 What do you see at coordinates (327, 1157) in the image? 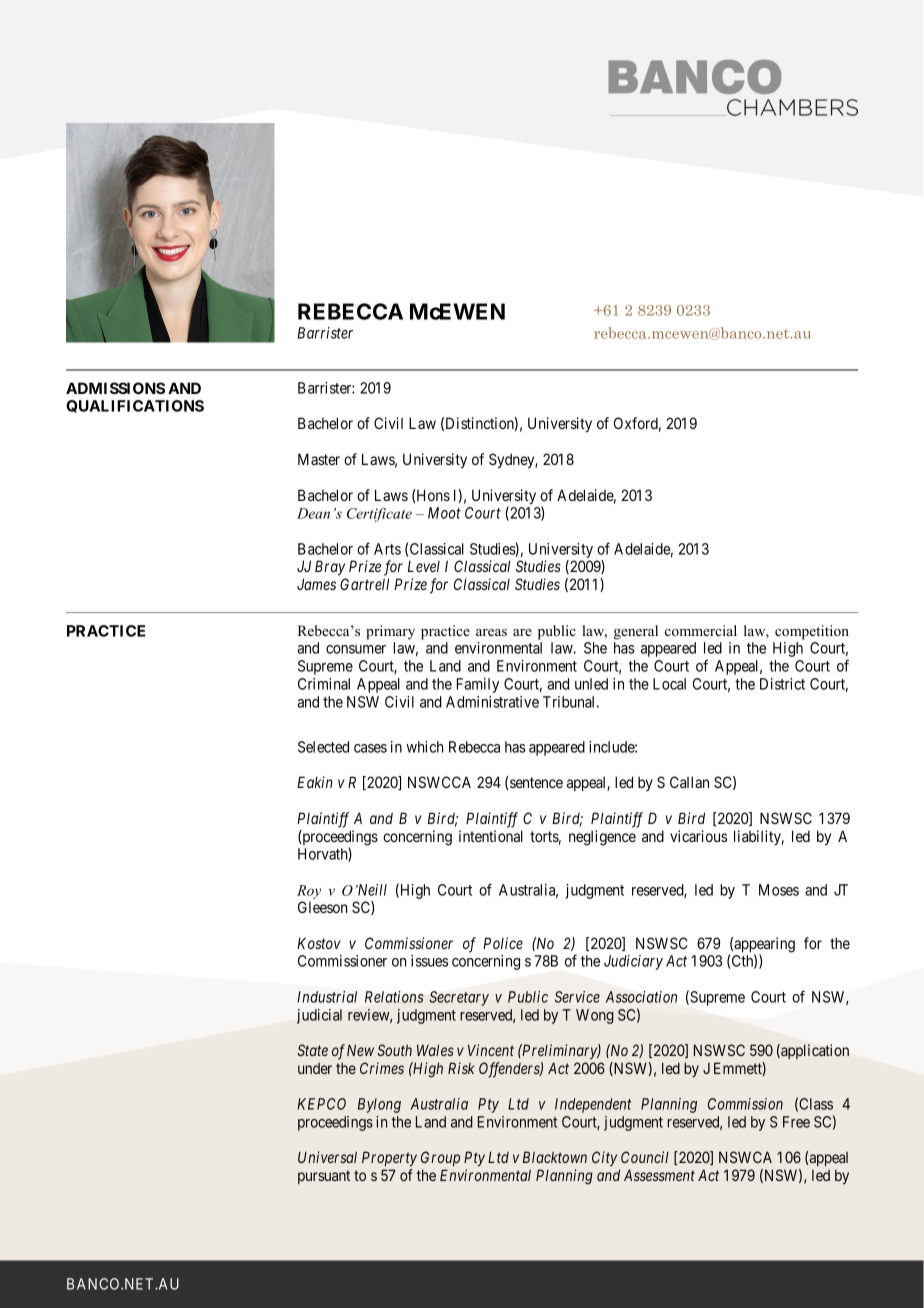
I see `Universal` at bounding box center [327, 1157].
